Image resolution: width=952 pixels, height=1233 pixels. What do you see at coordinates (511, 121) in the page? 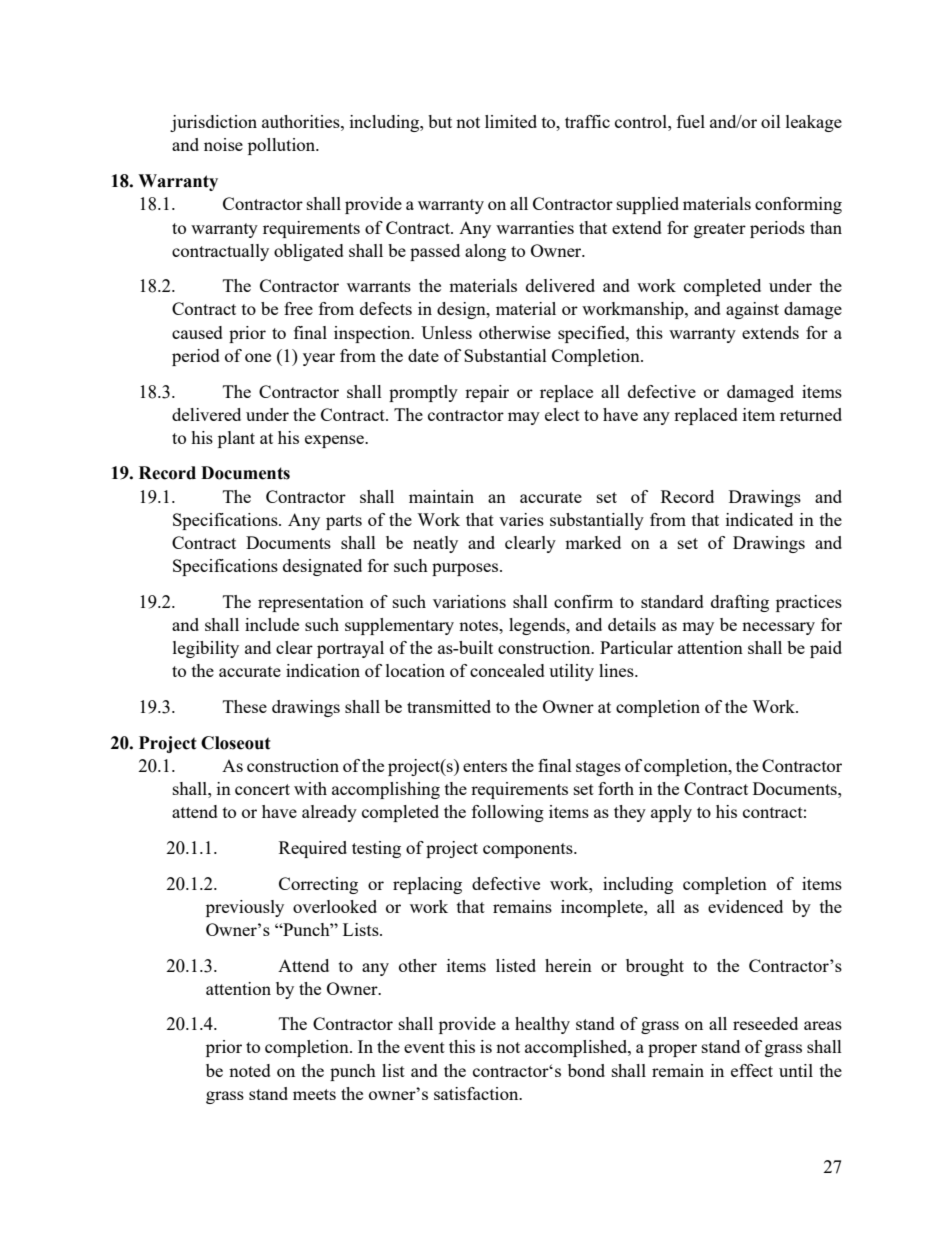
I see `limited` at bounding box center [511, 121].
